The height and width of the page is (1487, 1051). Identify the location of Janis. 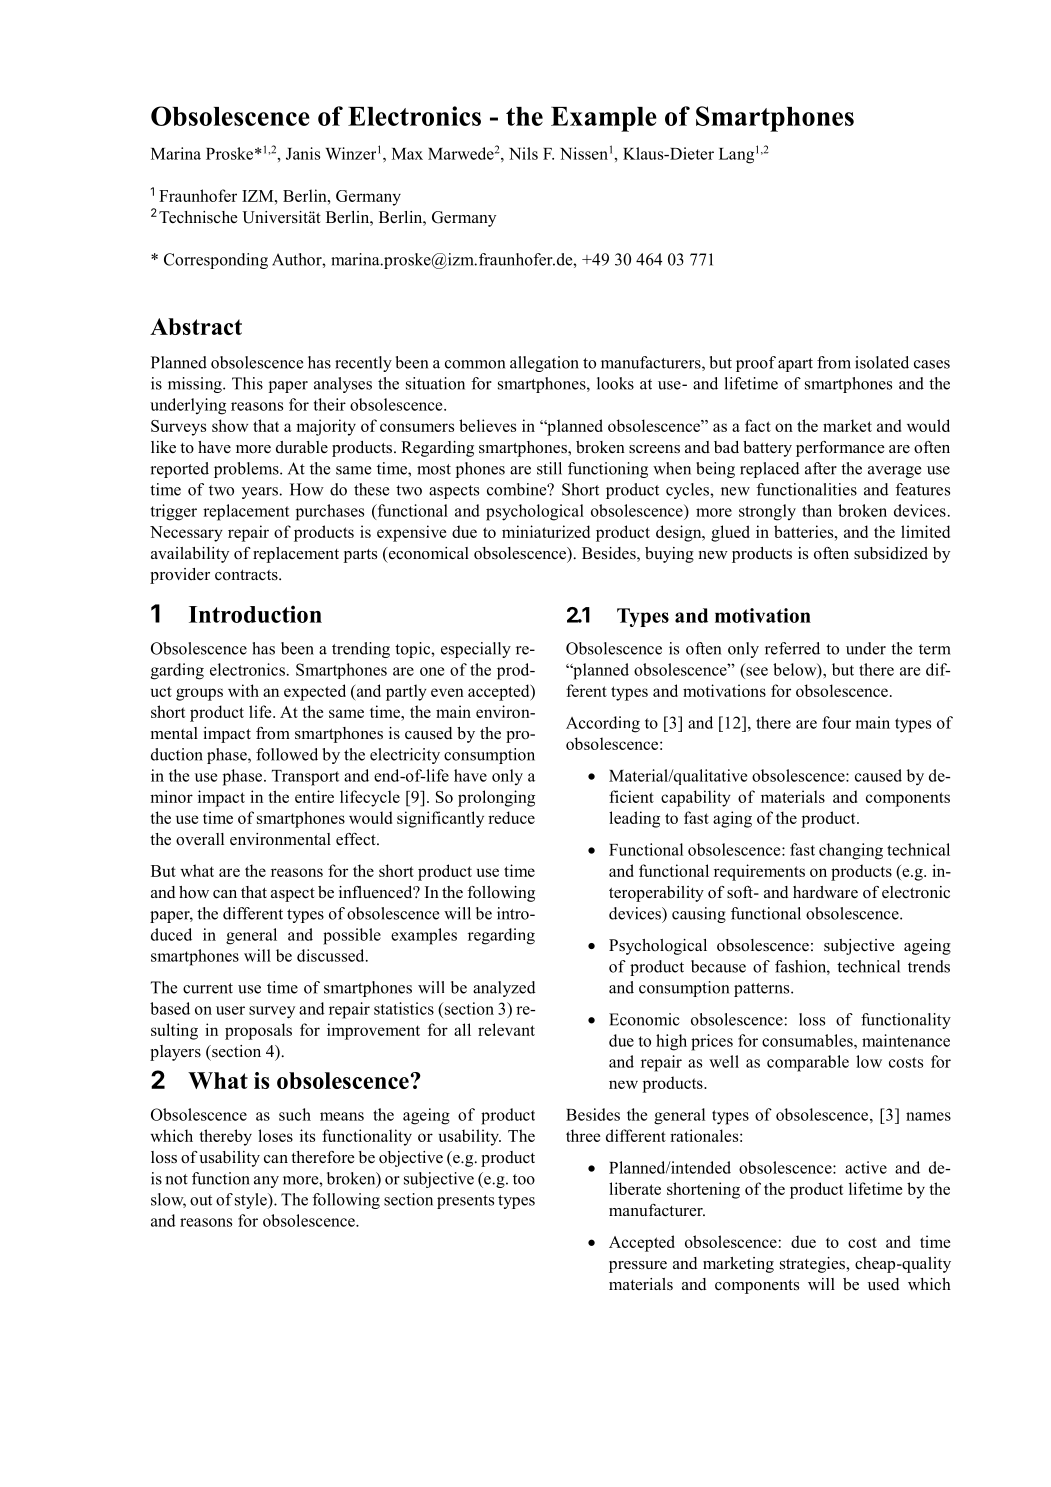
(303, 153).
